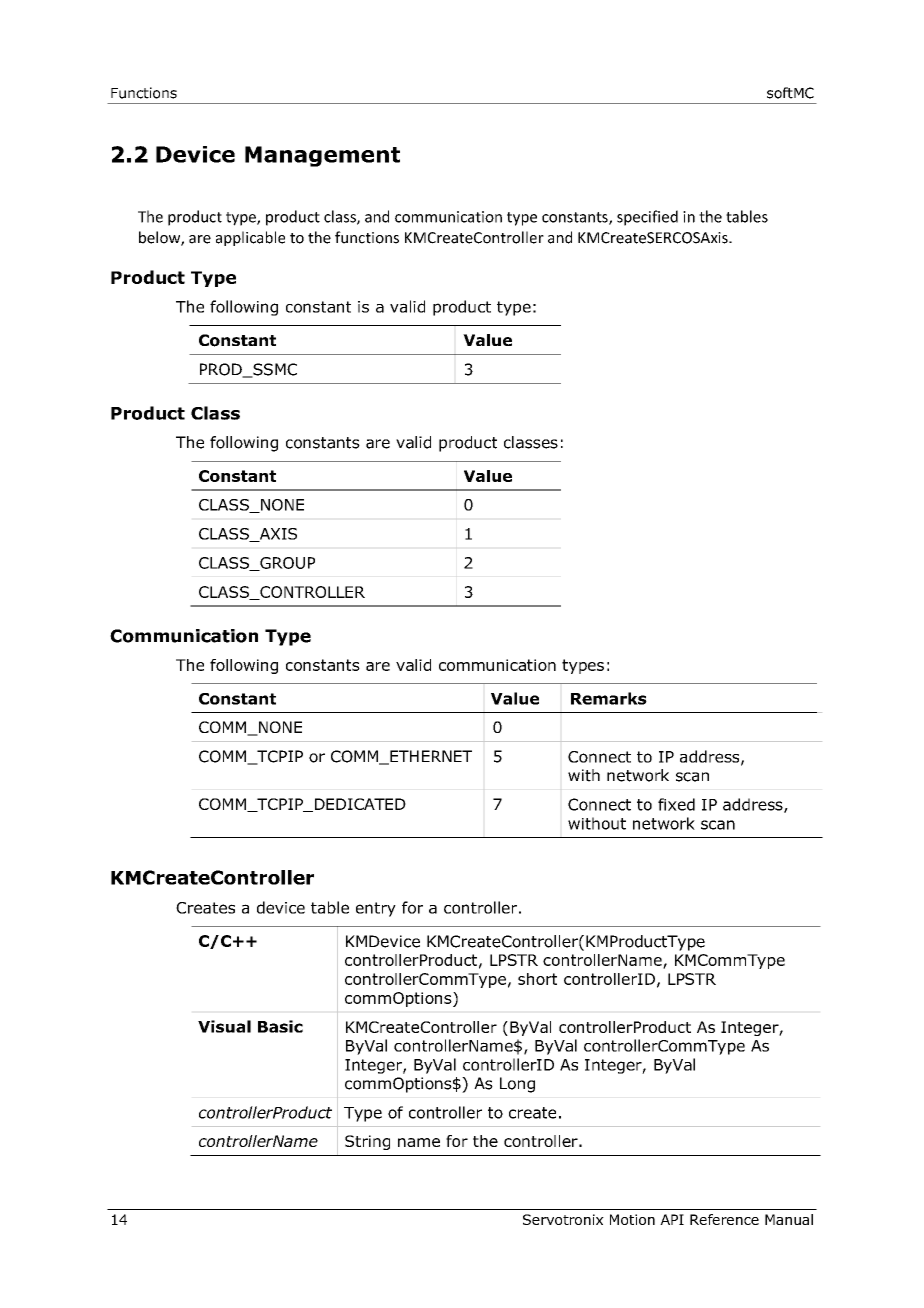 This screenshot has height=1308, width=924. I want to click on short, so click(537, 979).
